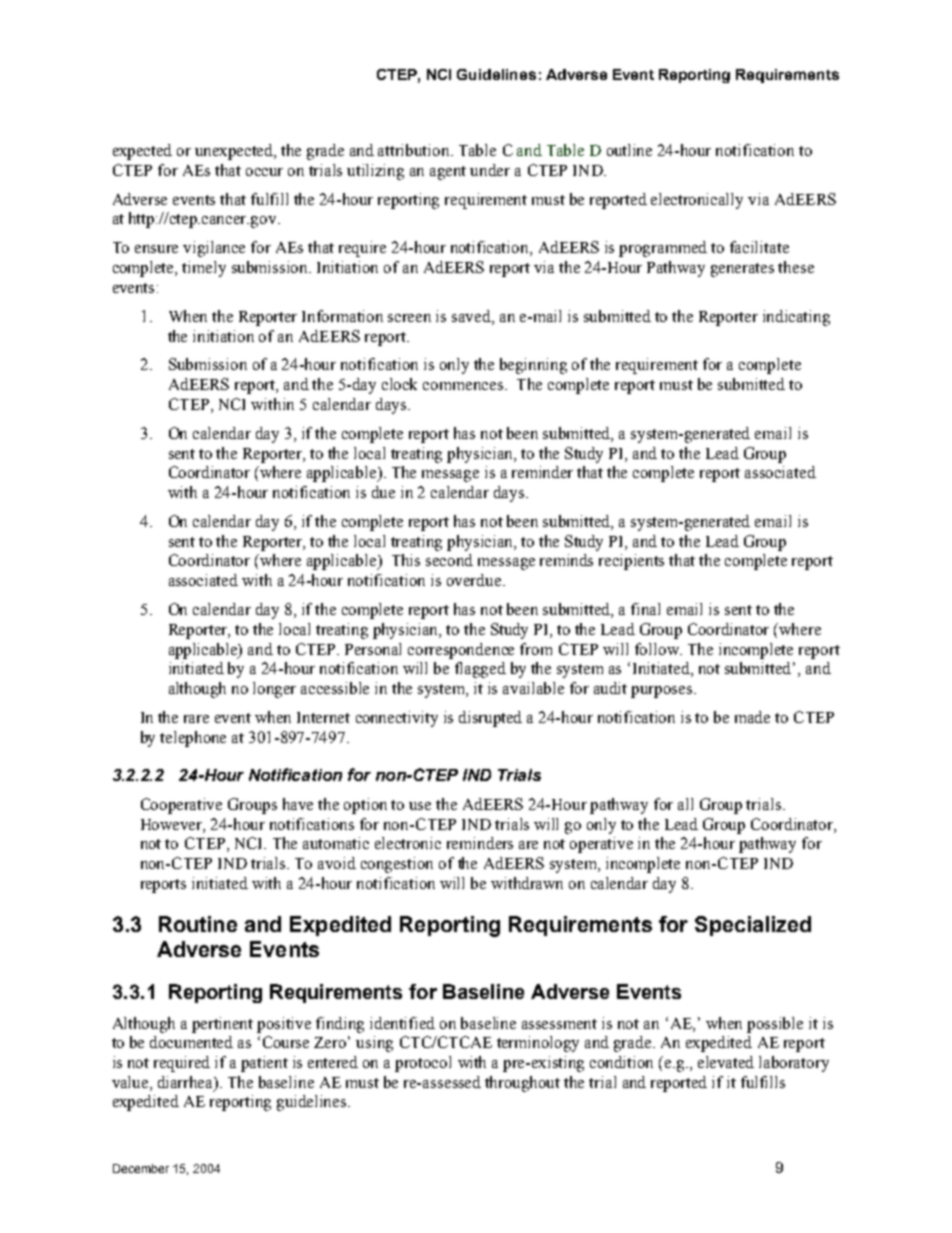  What do you see at coordinates (449, 560) in the image?
I see `second` at bounding box center [449, 560].
